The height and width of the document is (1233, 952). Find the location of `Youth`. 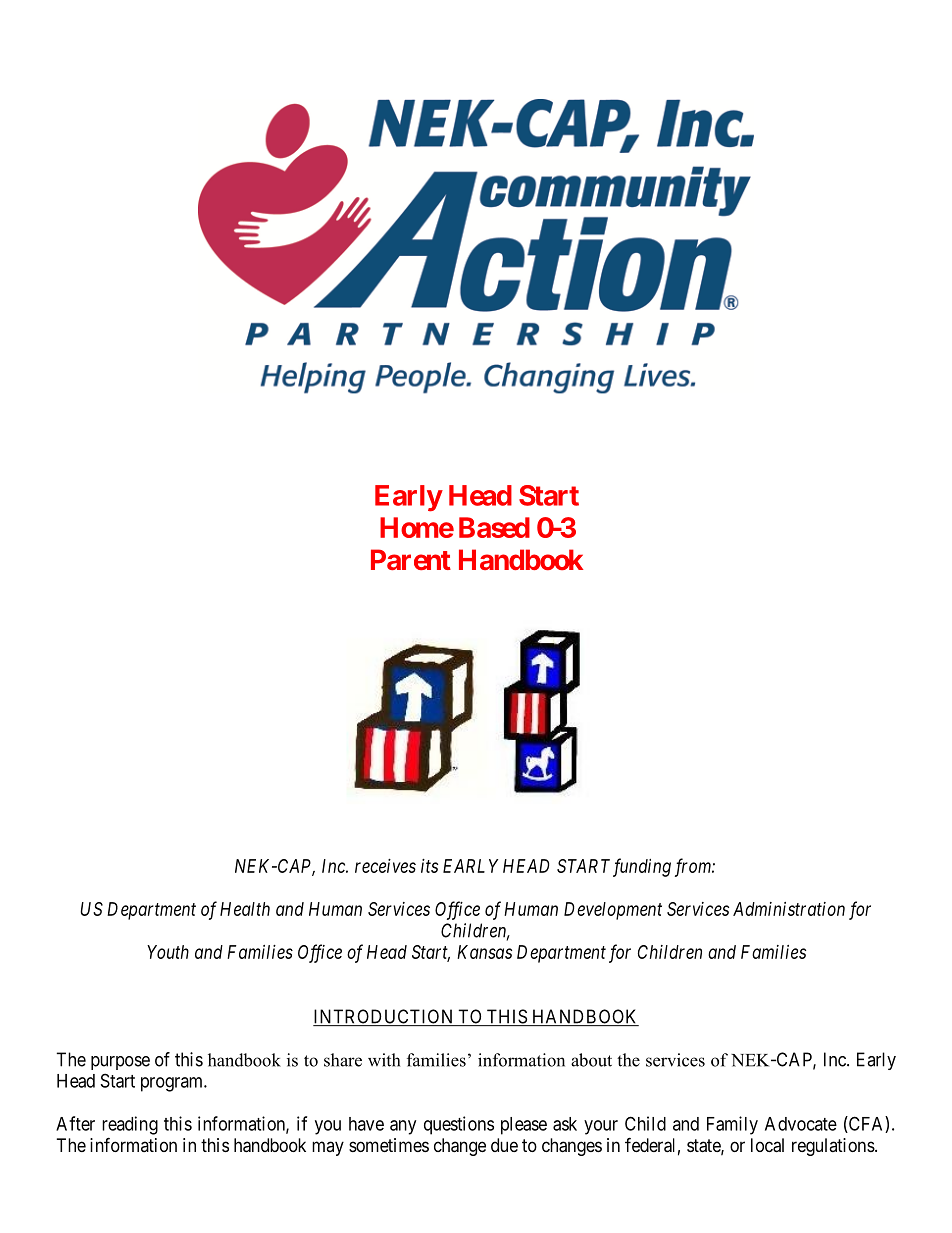

Youth is located at coordinates (168, 952).
